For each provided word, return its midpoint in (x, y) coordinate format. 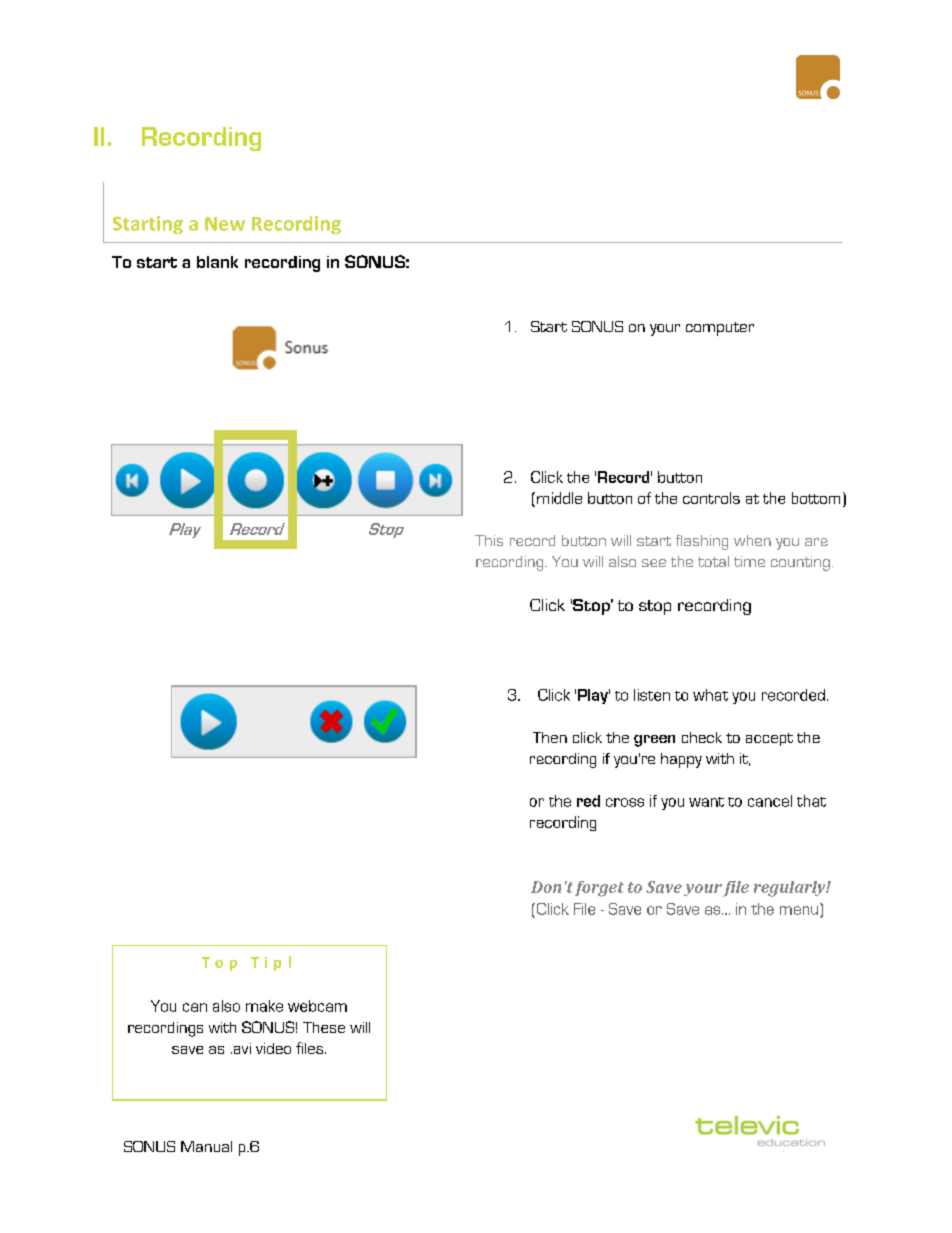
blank (217, 262)
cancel (770, 801)
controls (711, 498)
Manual (206, 1146)
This (489, 540)
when (752, 540)
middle (559, 498)
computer (720, 329)
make (264, 1006)
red (588, 801)
